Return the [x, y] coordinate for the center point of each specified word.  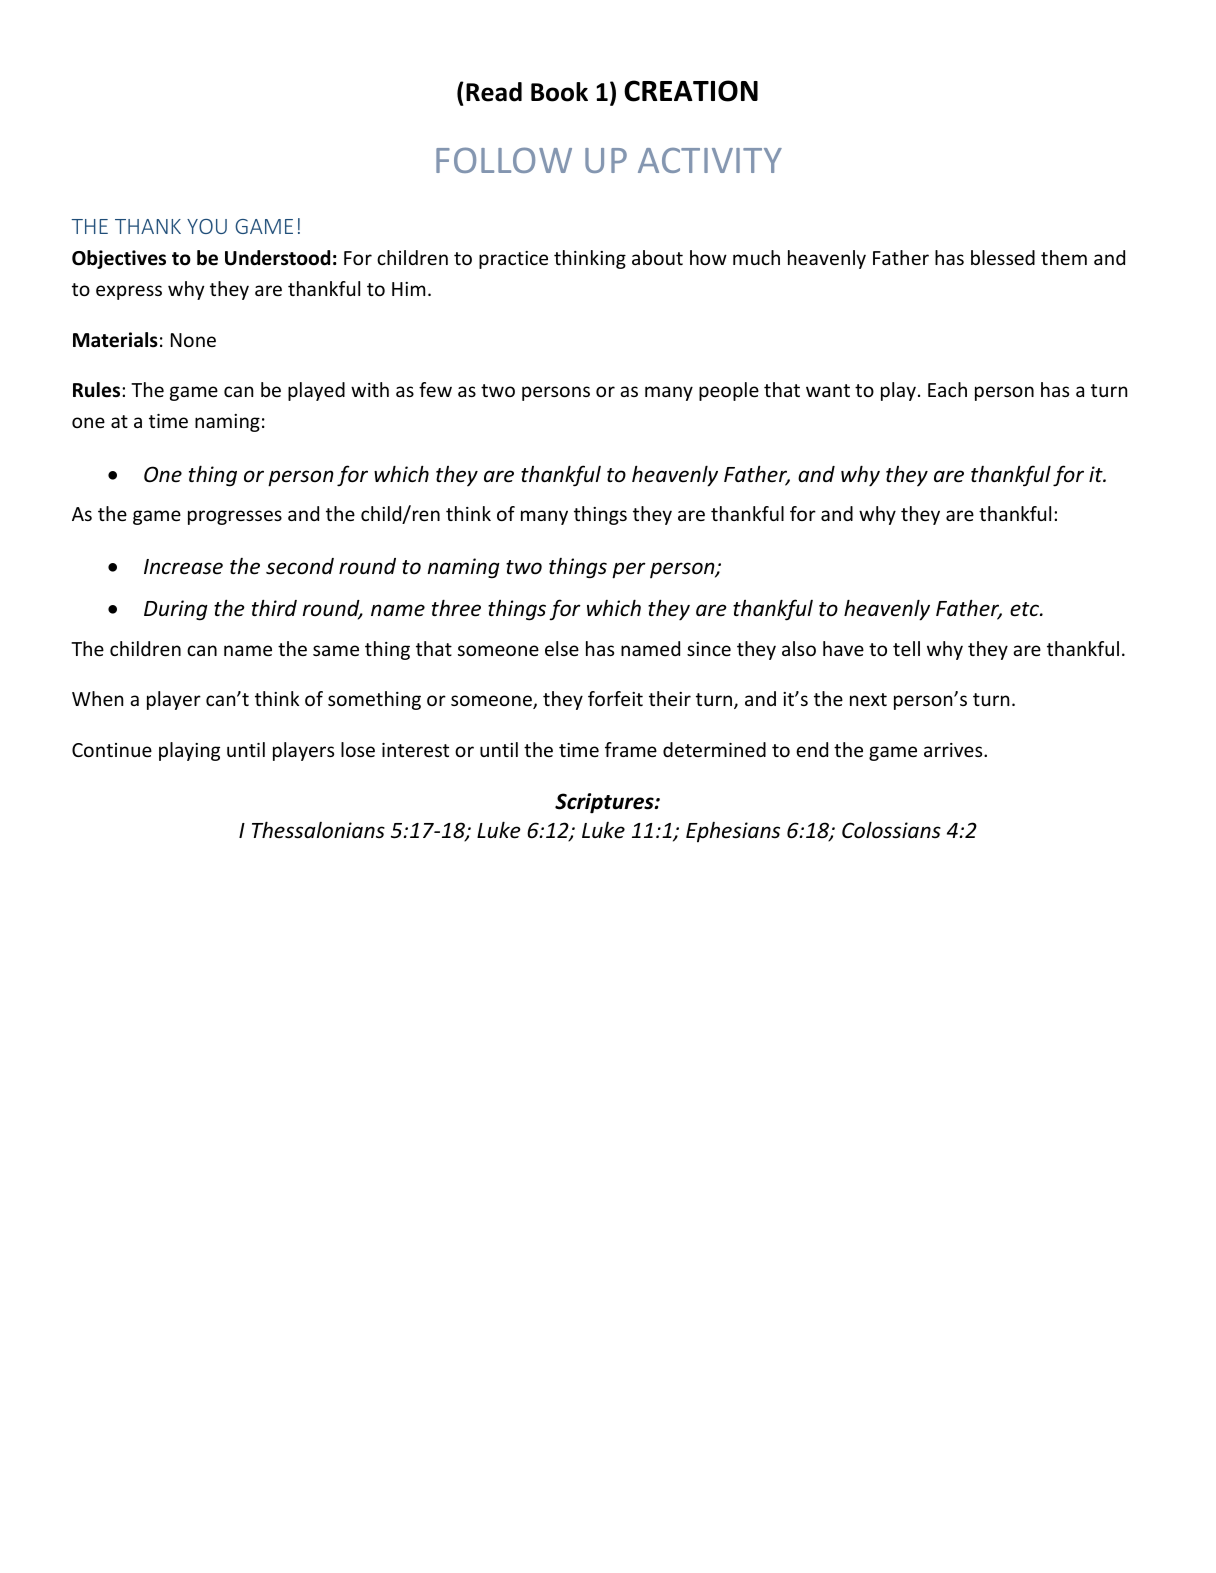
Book [559, 92]
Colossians [891, 830]
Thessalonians [318, 830]
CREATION [691, 91]
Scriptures [605, 803]
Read [494, 92]
